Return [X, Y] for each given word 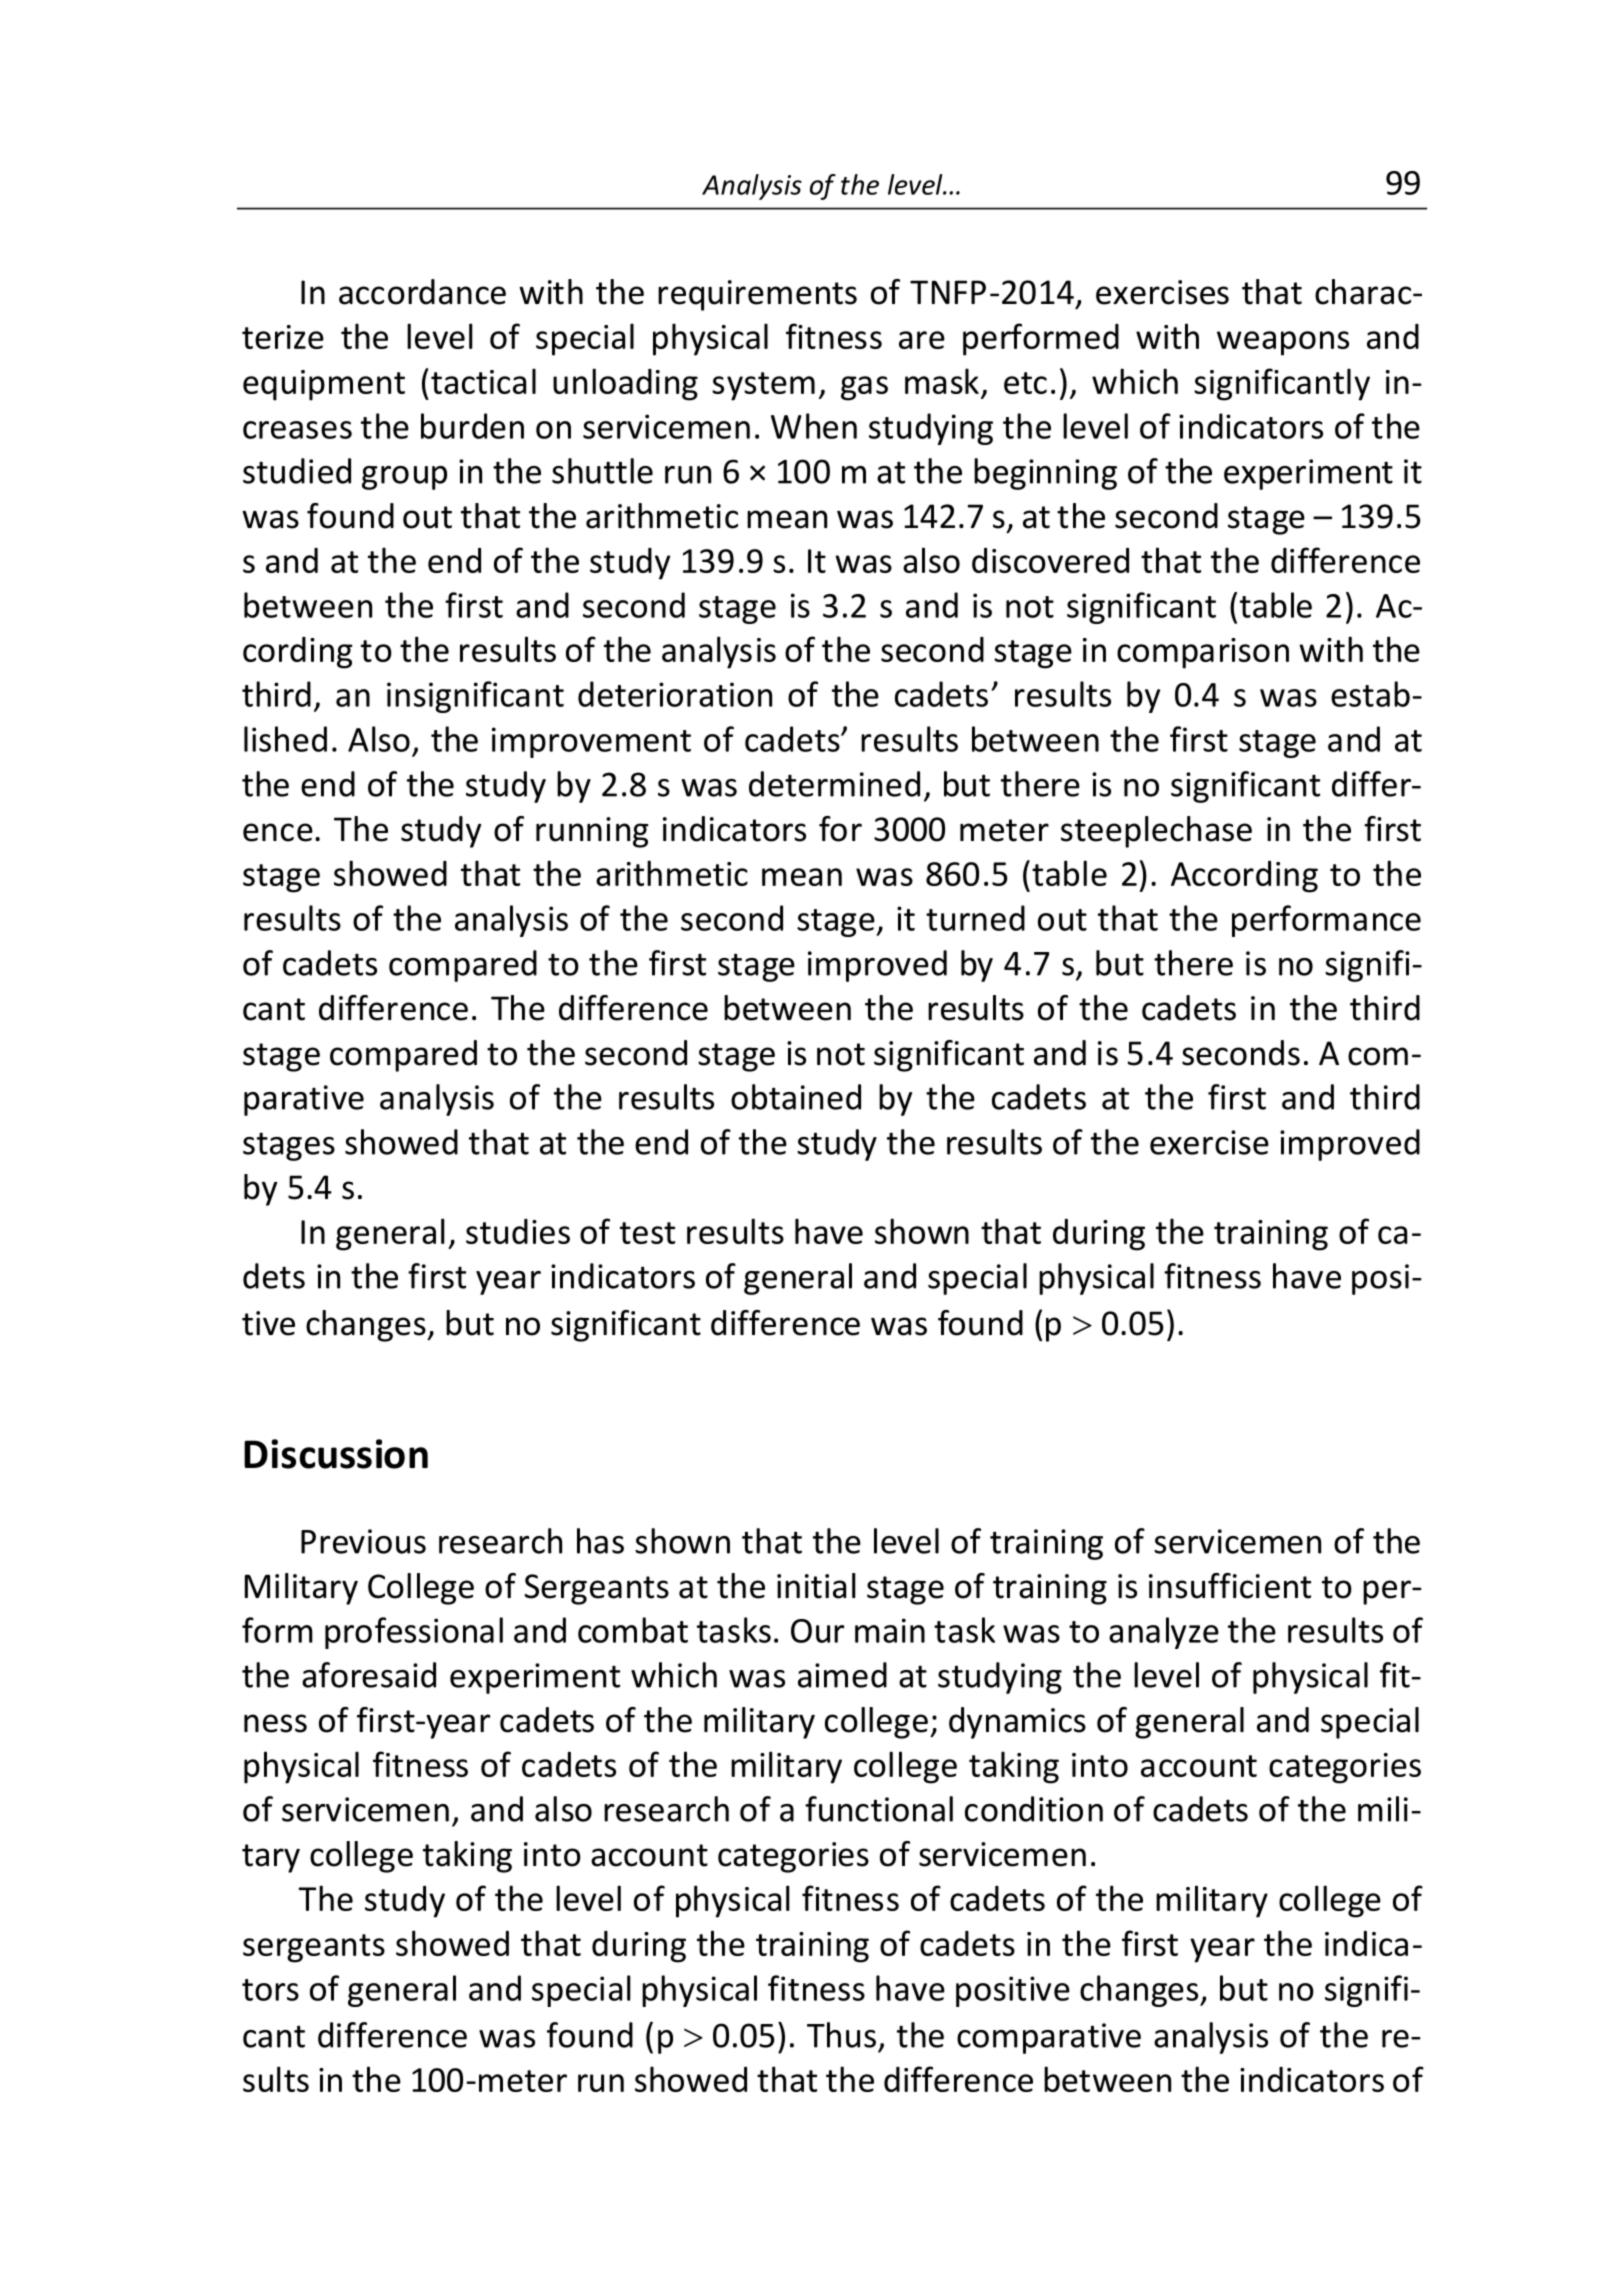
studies [518, 1231]
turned [975, 918]
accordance [422, 292]
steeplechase [1156, 832]
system [763, 386]
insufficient [1230, 1586]
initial [816, 1586]
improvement [591, 742]
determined [834, 784]
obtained [796, 1097]
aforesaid [369, 1675]
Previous [363, 1541]
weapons [1283, 343]
